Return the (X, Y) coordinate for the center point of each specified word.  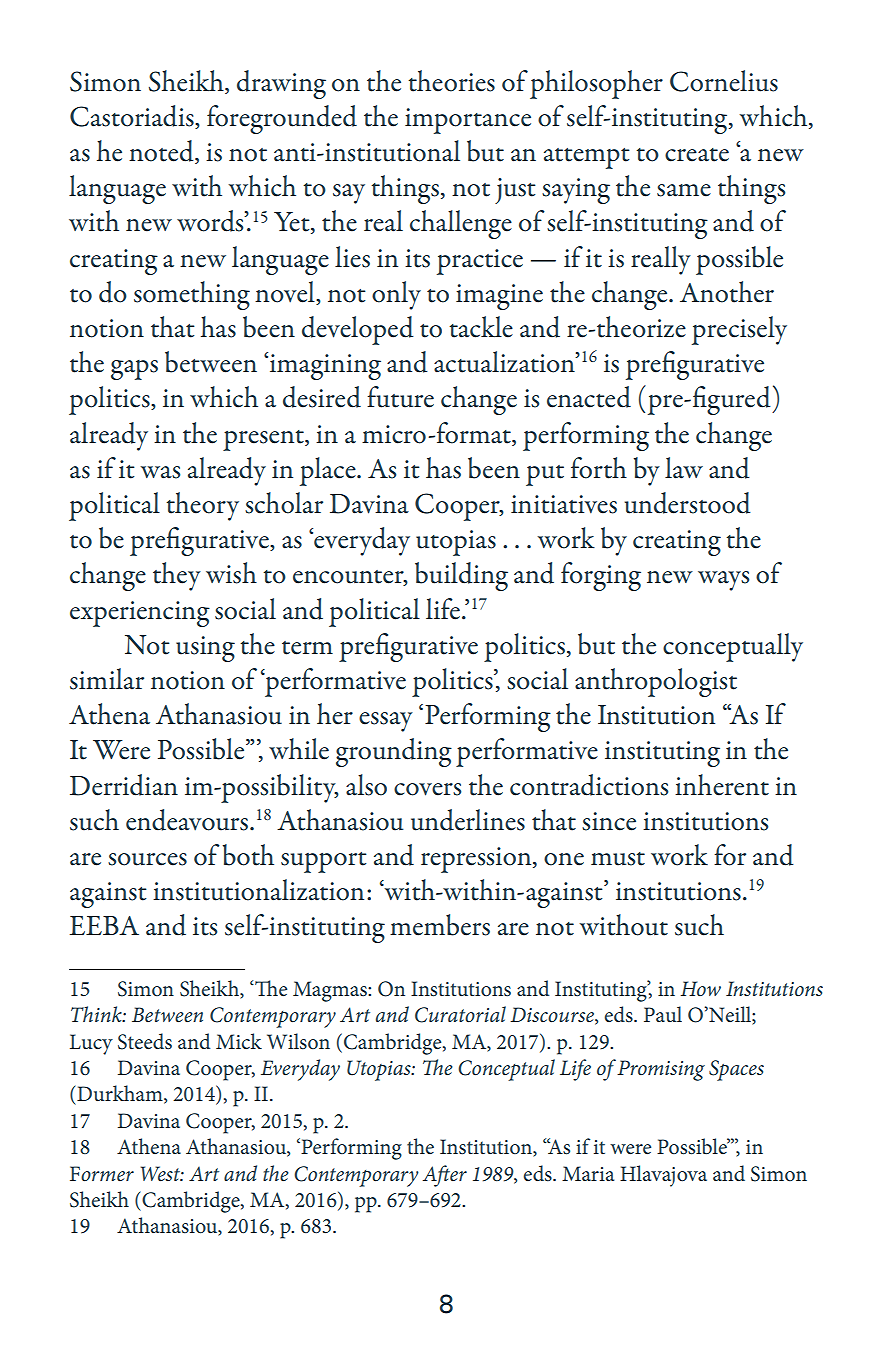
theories (451, 81)
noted (162, 152)
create (697, 155)
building (461, 576)
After (445, 1176)
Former (102, 1174)
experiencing (140, 614)
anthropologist (656, 682)
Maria (588, 1173)
